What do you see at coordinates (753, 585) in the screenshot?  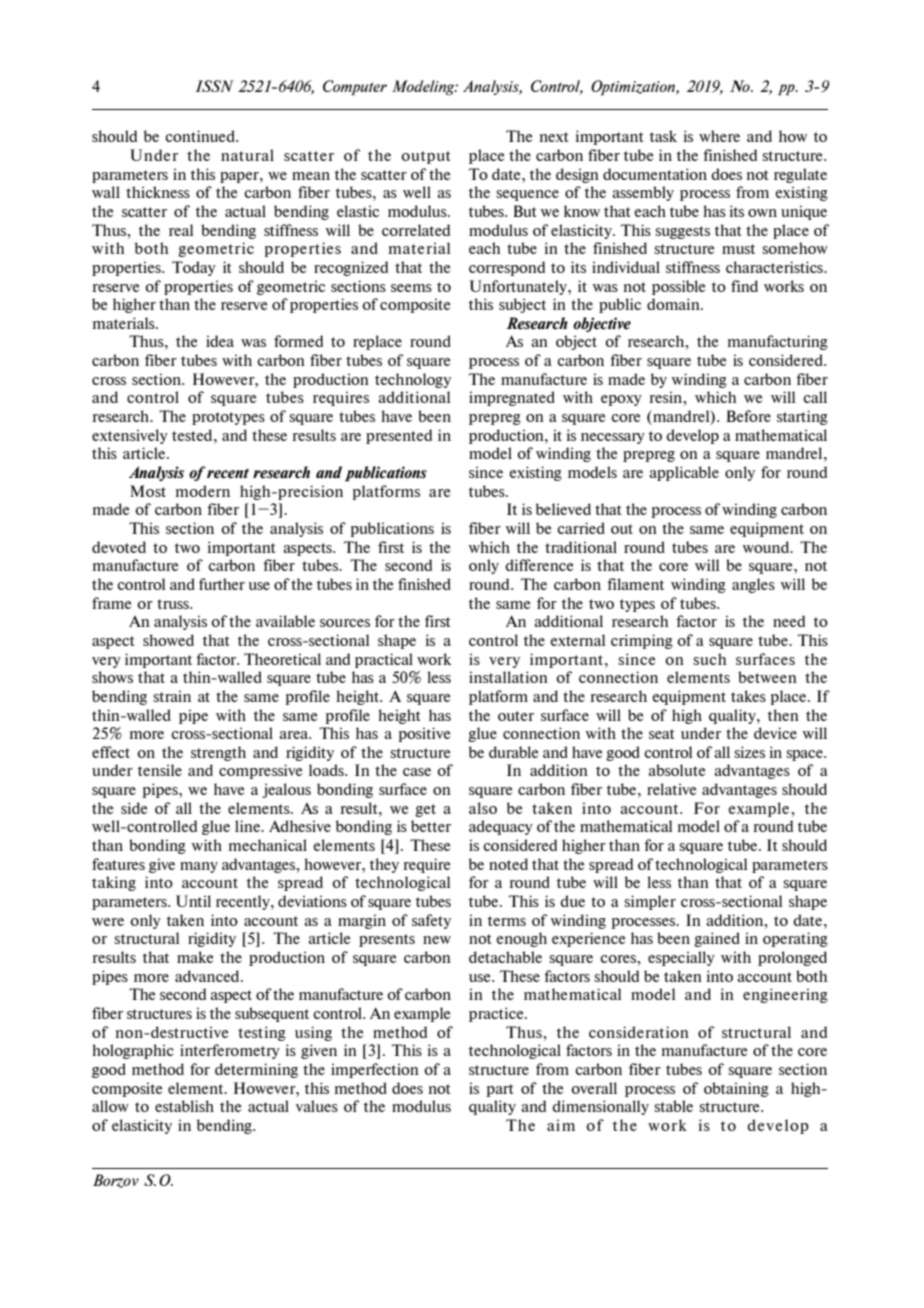 I see `angles` at bounding box center [753, 585].
